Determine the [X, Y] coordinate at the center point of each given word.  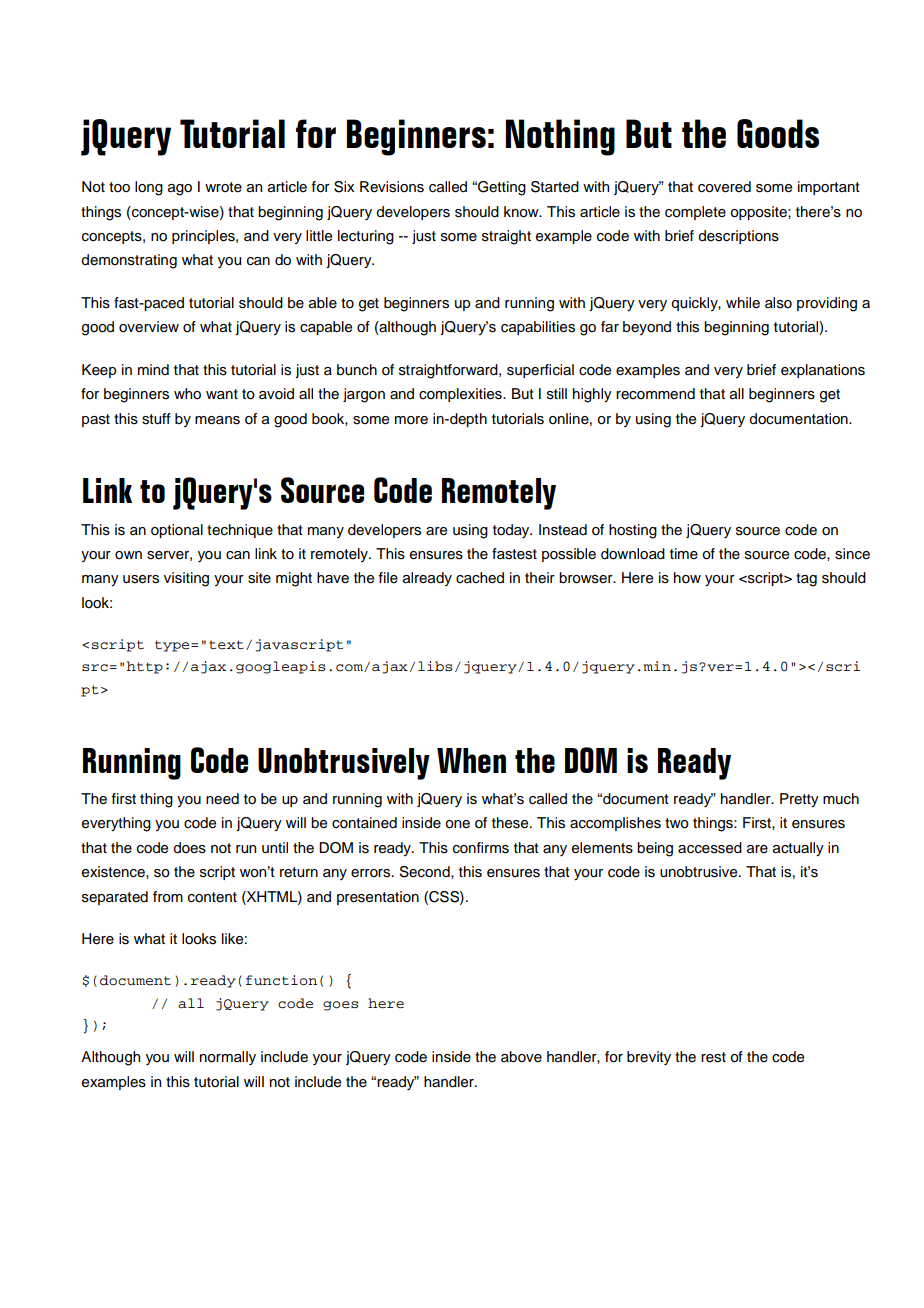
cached [480, 578]
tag [806, 580]
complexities [461, 395]
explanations [823, 371]
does [189, 848]
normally [228, 1058]
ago [180, 190]
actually [798, 849]
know [522, 212]
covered [724, 187]
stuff [156, 419]
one [457, 824]
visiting [186, 579]
